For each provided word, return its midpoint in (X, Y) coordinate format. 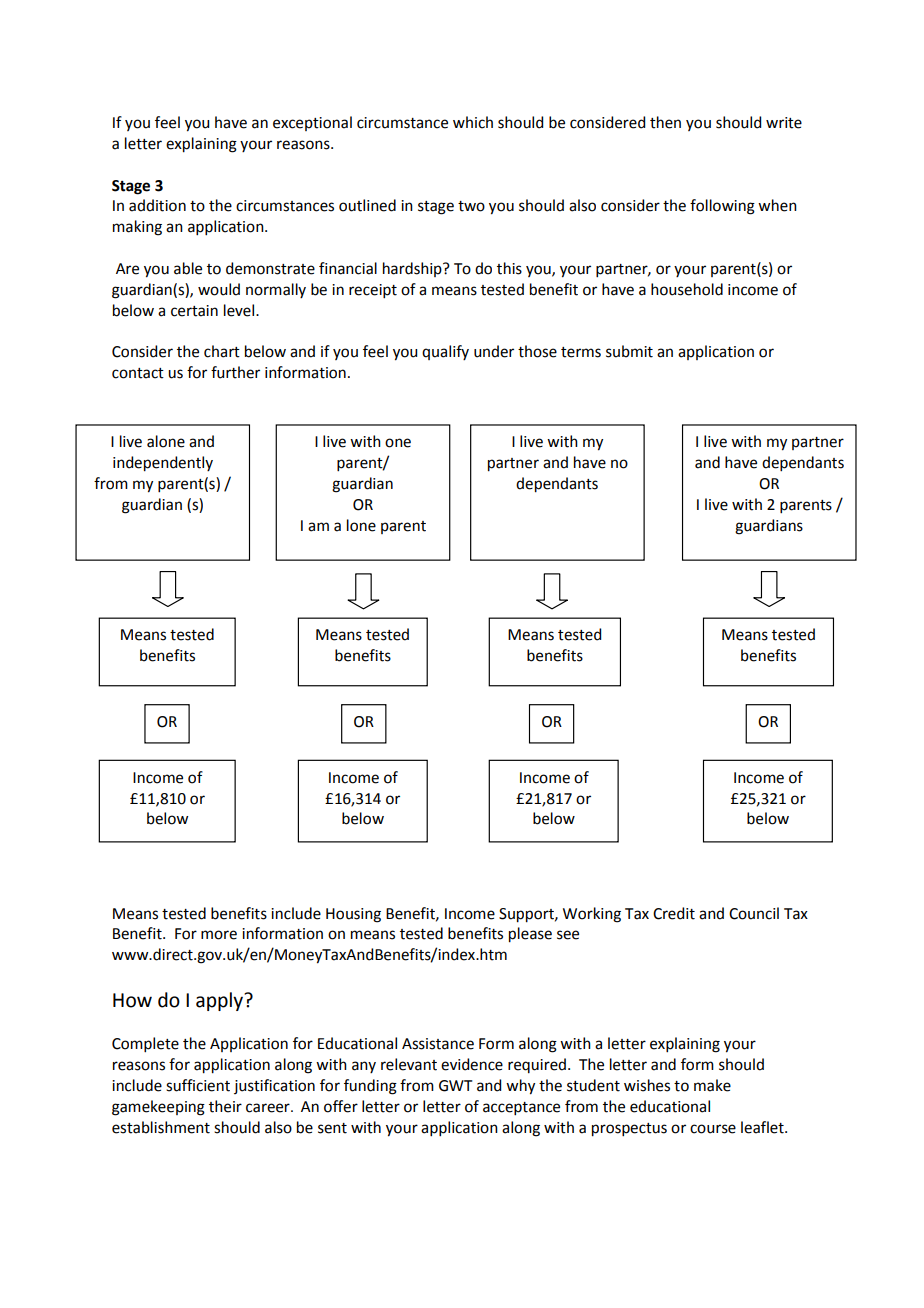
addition (157, 205)
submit (629, 351)
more (219, 935)
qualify (445, 352)
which (473, 122)
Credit (674, 913)
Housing (353, 915)
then (665, 122)
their (225, 1106)
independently (163, 464)
